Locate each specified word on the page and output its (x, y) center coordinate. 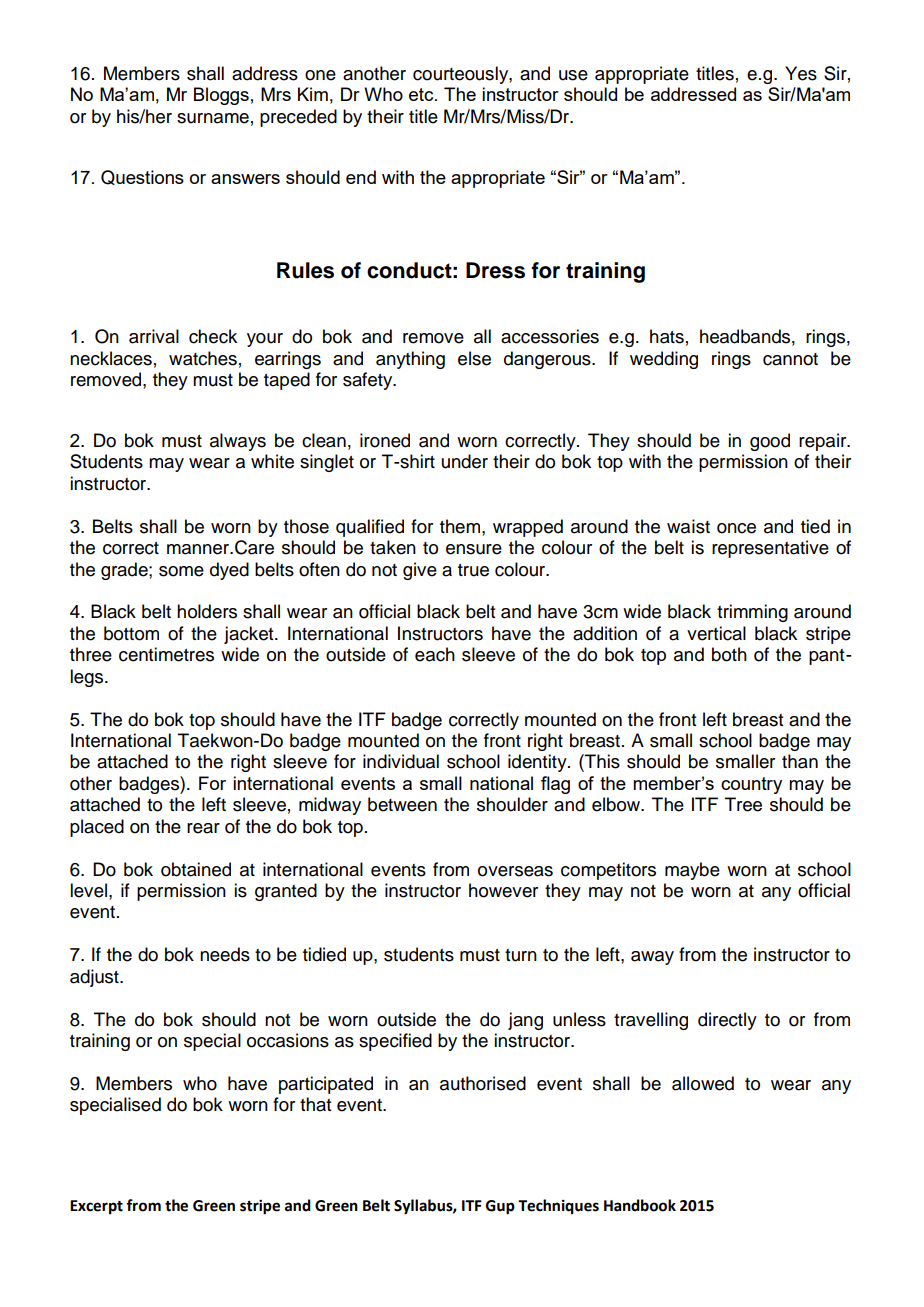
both (729, 654)
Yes (801, 73)
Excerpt (96, 1207)
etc (422, 94)
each (435, 654)
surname (213, 118)
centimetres (166, 654)
